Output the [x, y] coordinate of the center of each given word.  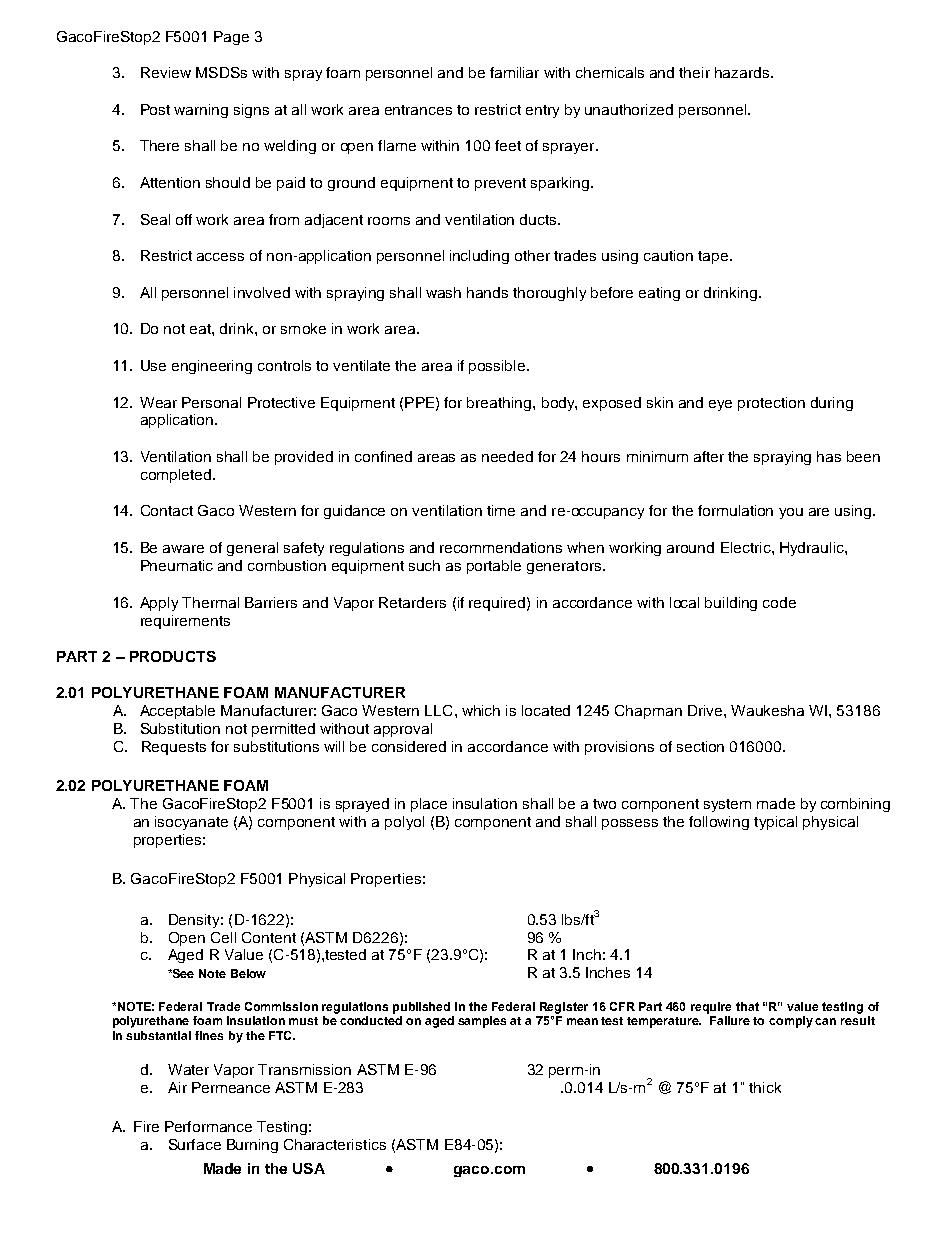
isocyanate [191, 823]
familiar [514, 72]
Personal [211, 402]
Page [231, 38]
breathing [500, 404]
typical [775, 823]
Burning [252, 1146]
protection [771, 404]
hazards [743, 72]
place [429, 805]
